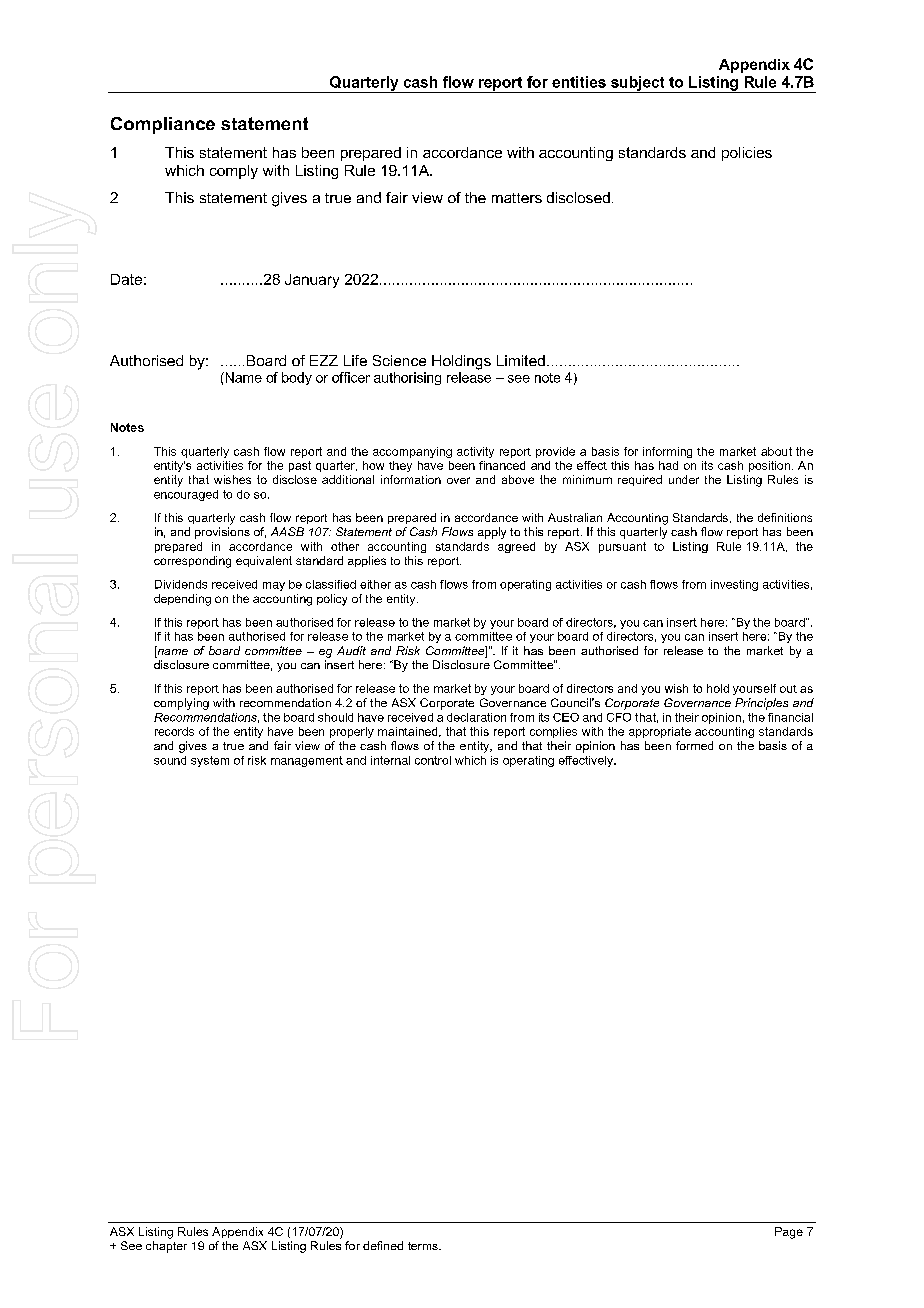 This image has width=924, height=1308. Describe the element at coordinates (424, 1246) in the image. I see `terms` at that location.
